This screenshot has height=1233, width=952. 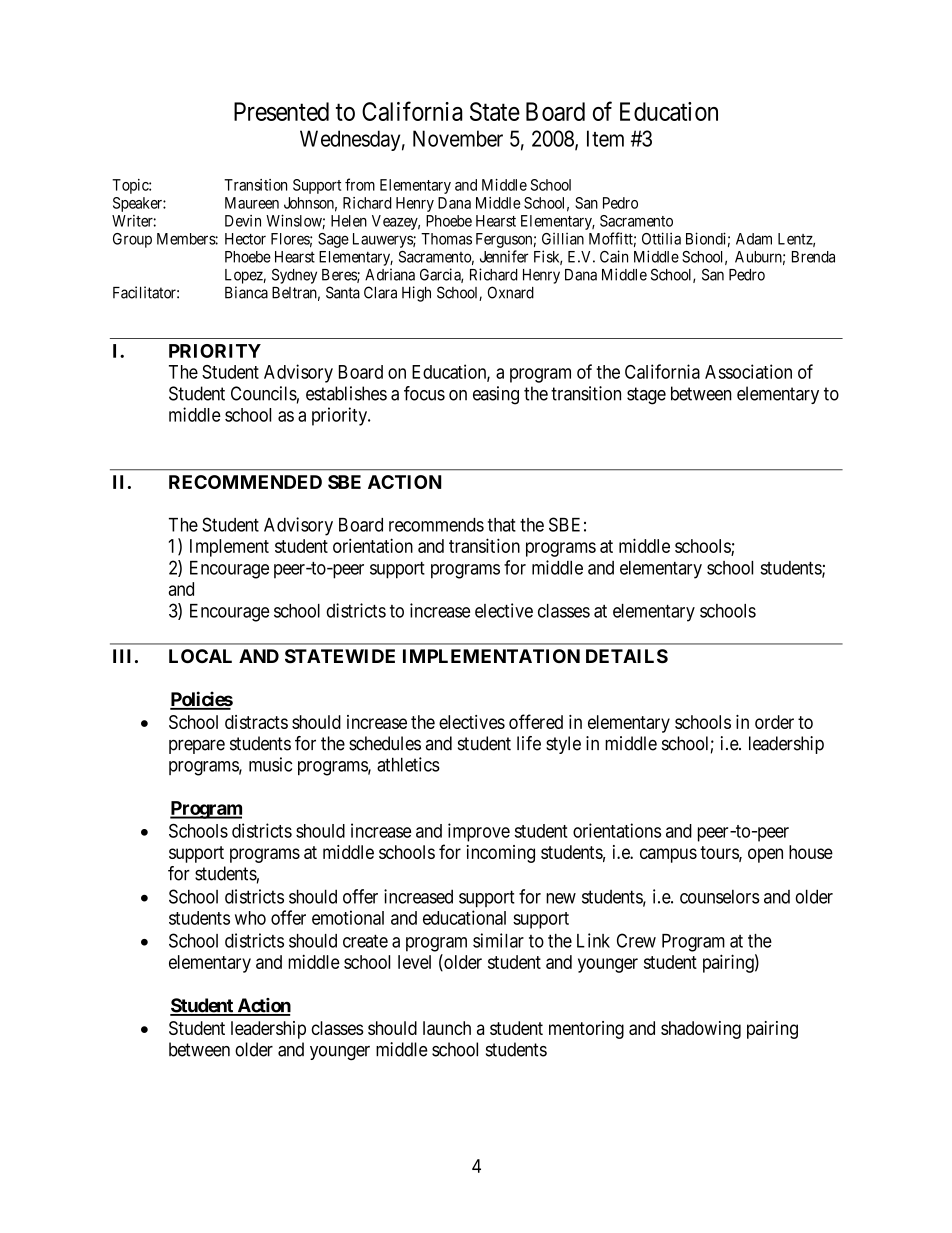 I want to click on Association, so click(x=748, y=371).
